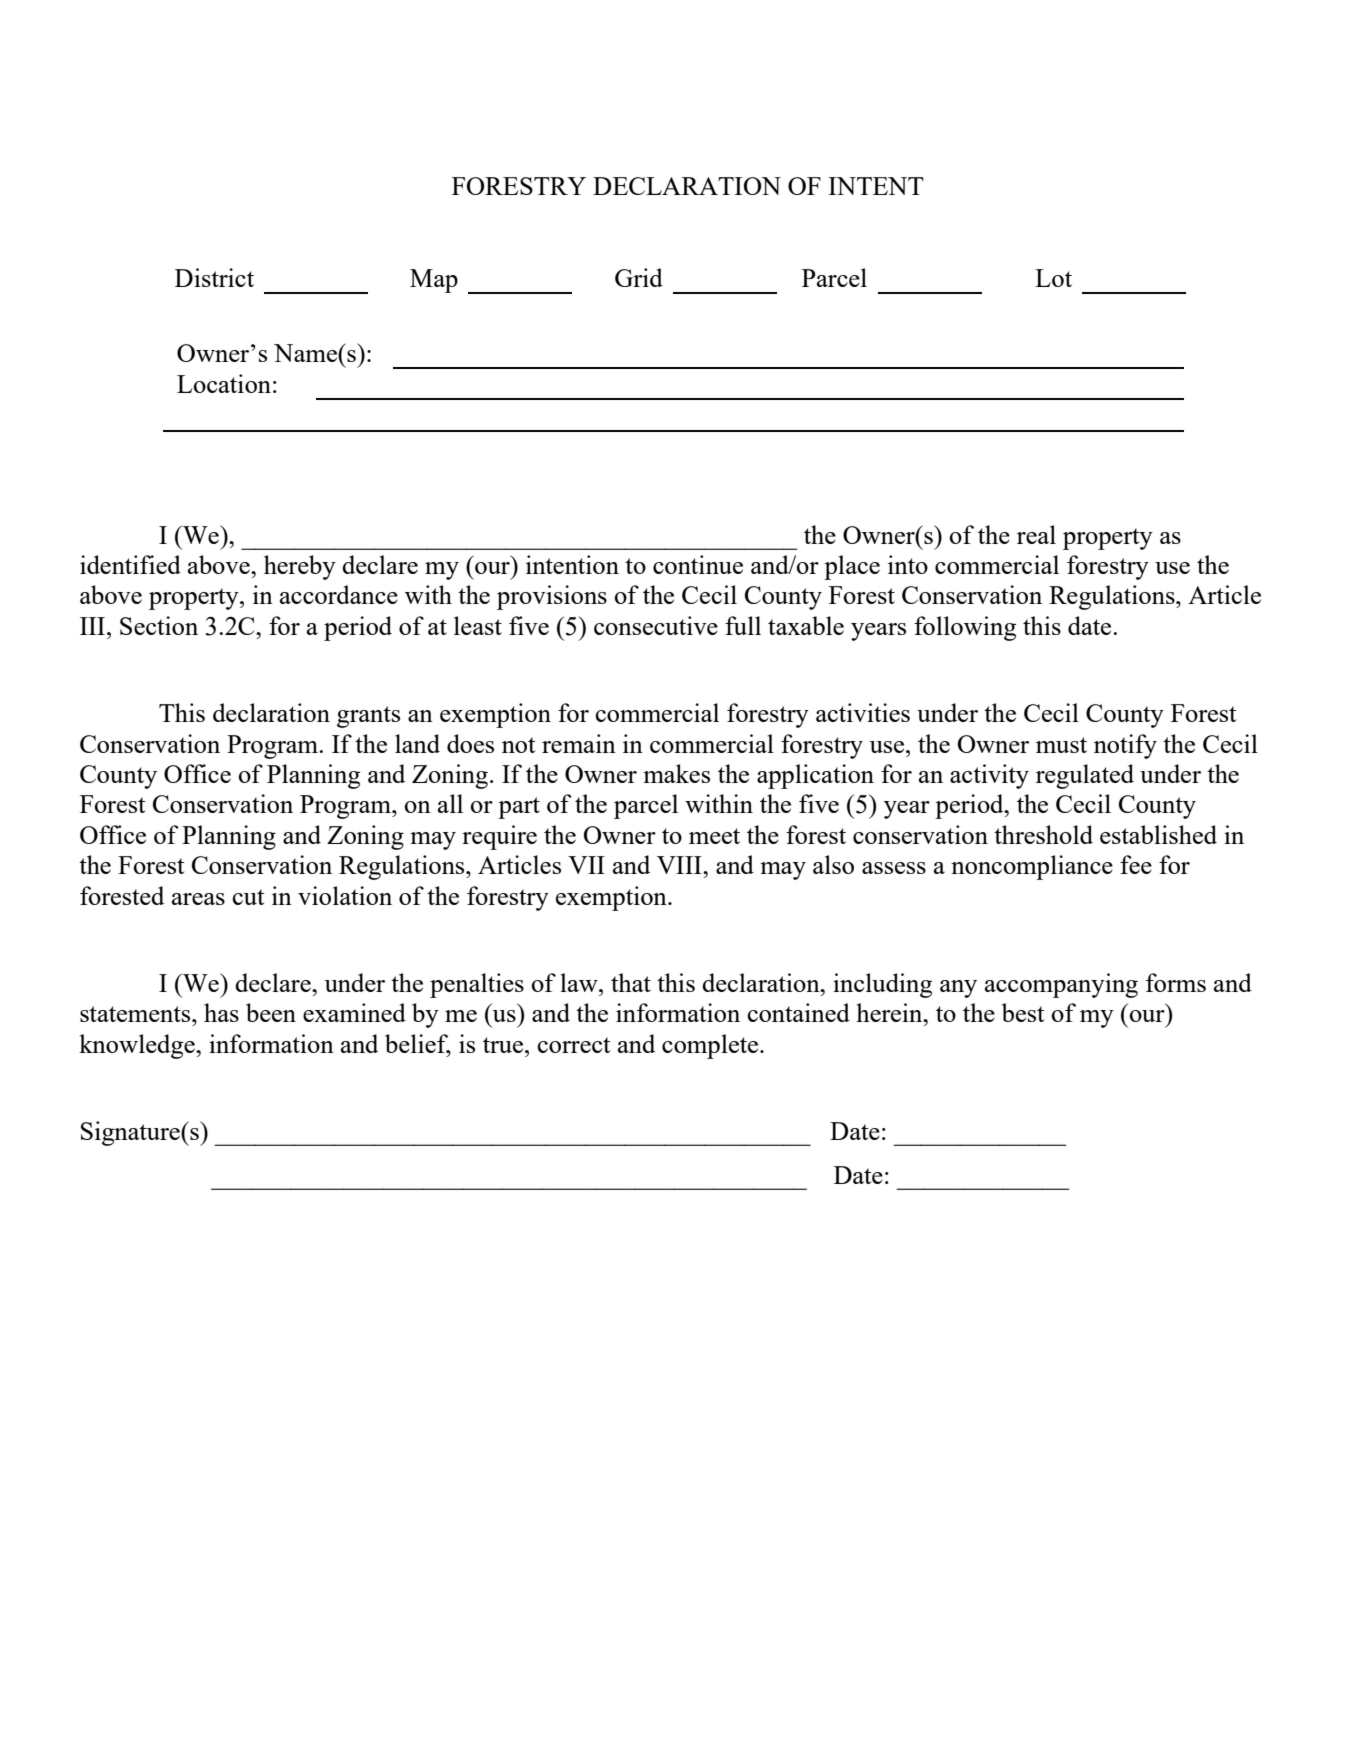  Describe the element at coordinates (639, 277) in the image. I see `Grid` at that location.
